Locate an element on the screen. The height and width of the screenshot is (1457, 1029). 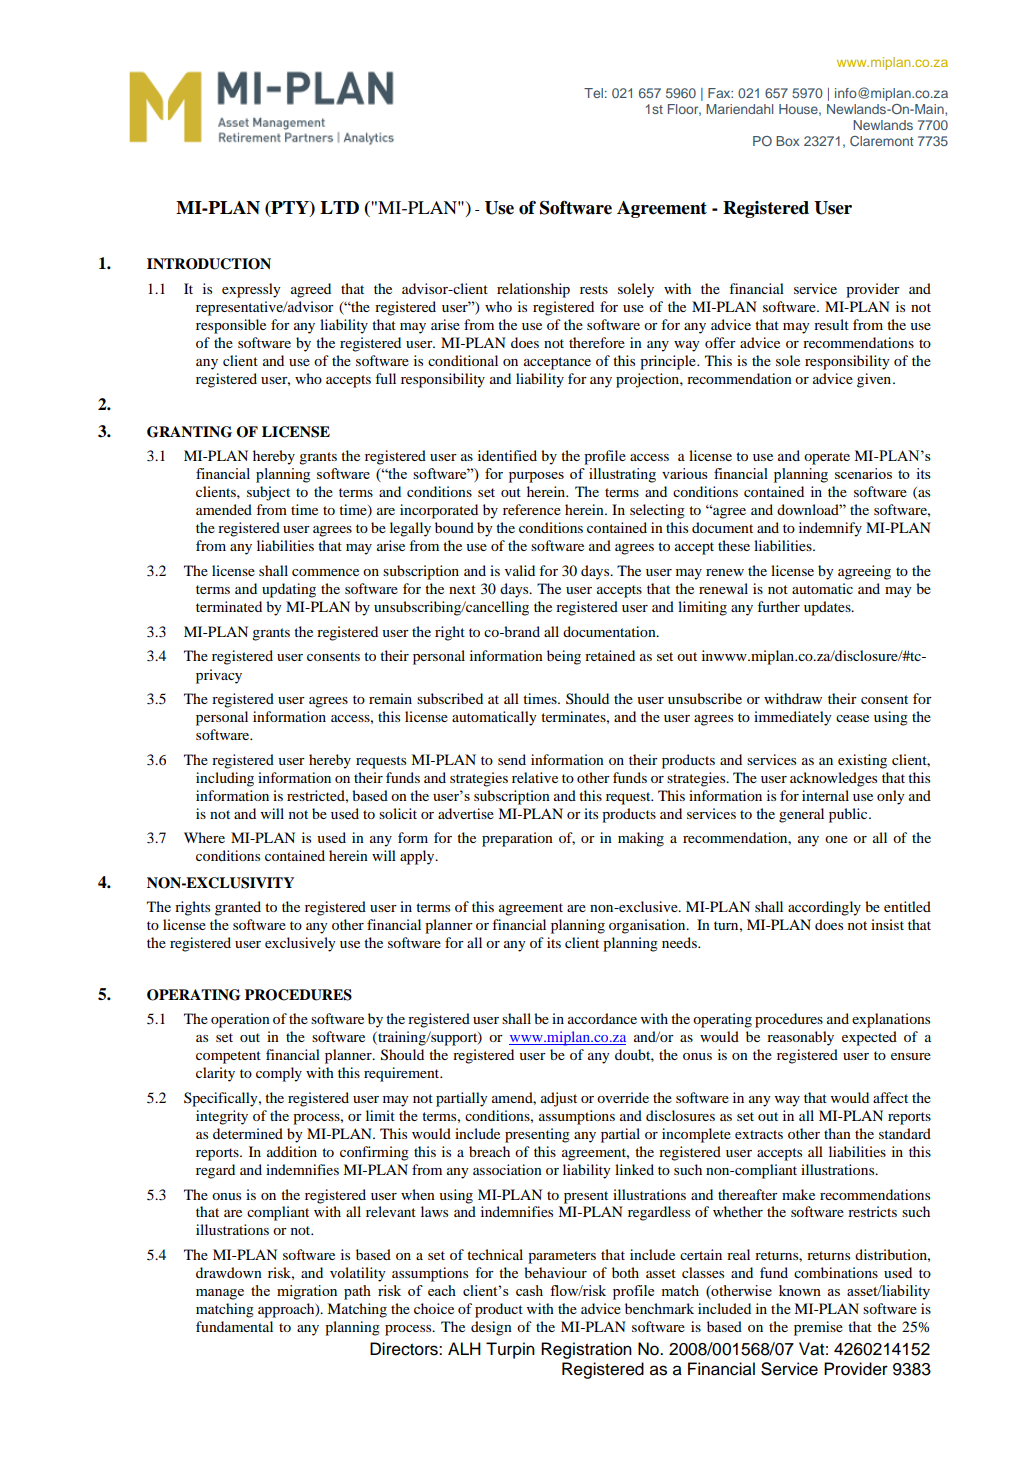
migration is located at coordinates (307, 1292).
